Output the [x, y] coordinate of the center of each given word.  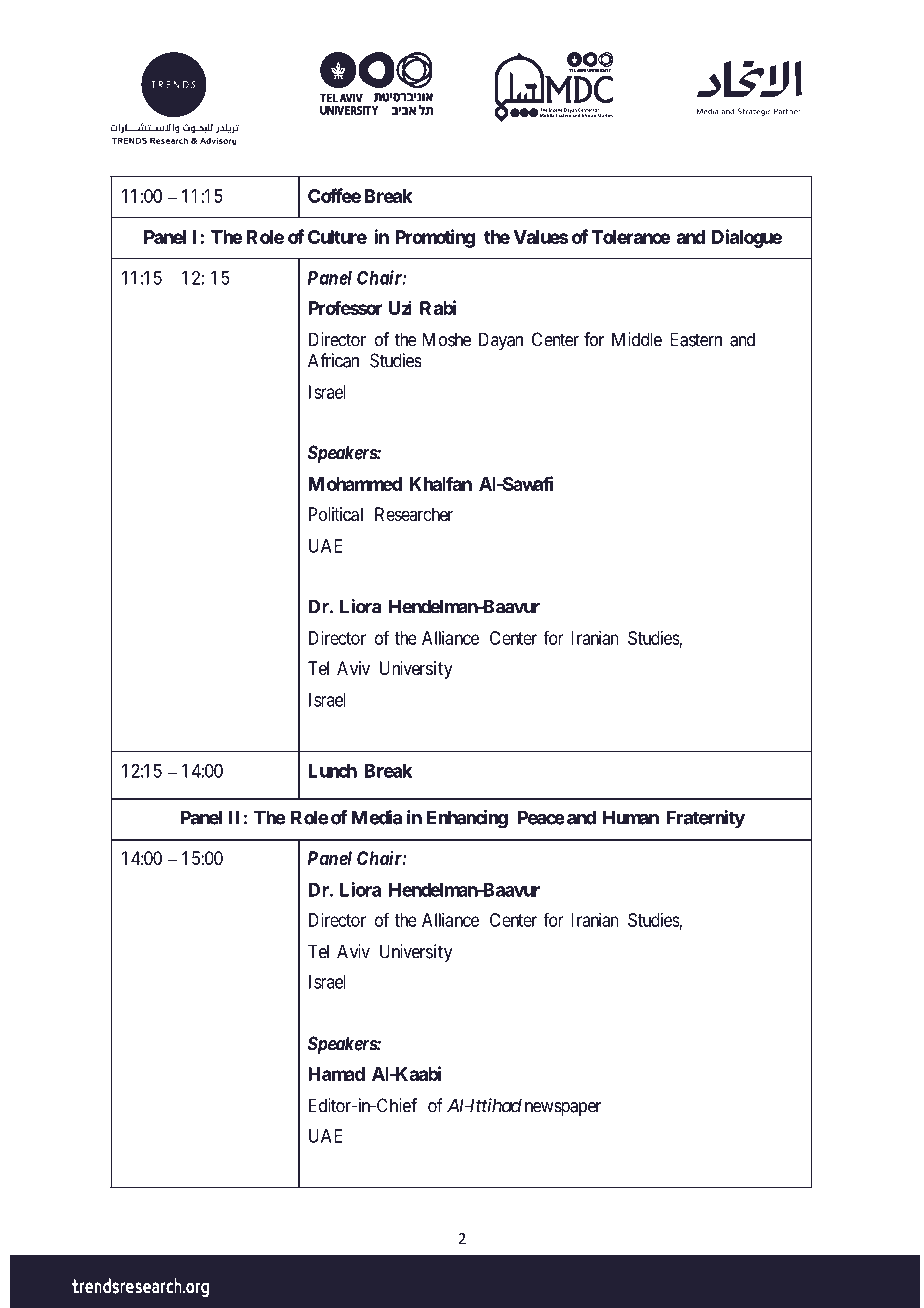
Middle [637, 339]
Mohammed [355, 484]
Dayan [501, 341]
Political [336, 514]
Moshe [447, 339]
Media [376, 817]
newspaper [563, 1109]
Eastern [696, 339]
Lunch [332, 771]
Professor [345, 307]
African [333, 360]
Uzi [400, 307]
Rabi [438, 307]
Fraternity [705, 819]
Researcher [414, 514]
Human [631, 817]
